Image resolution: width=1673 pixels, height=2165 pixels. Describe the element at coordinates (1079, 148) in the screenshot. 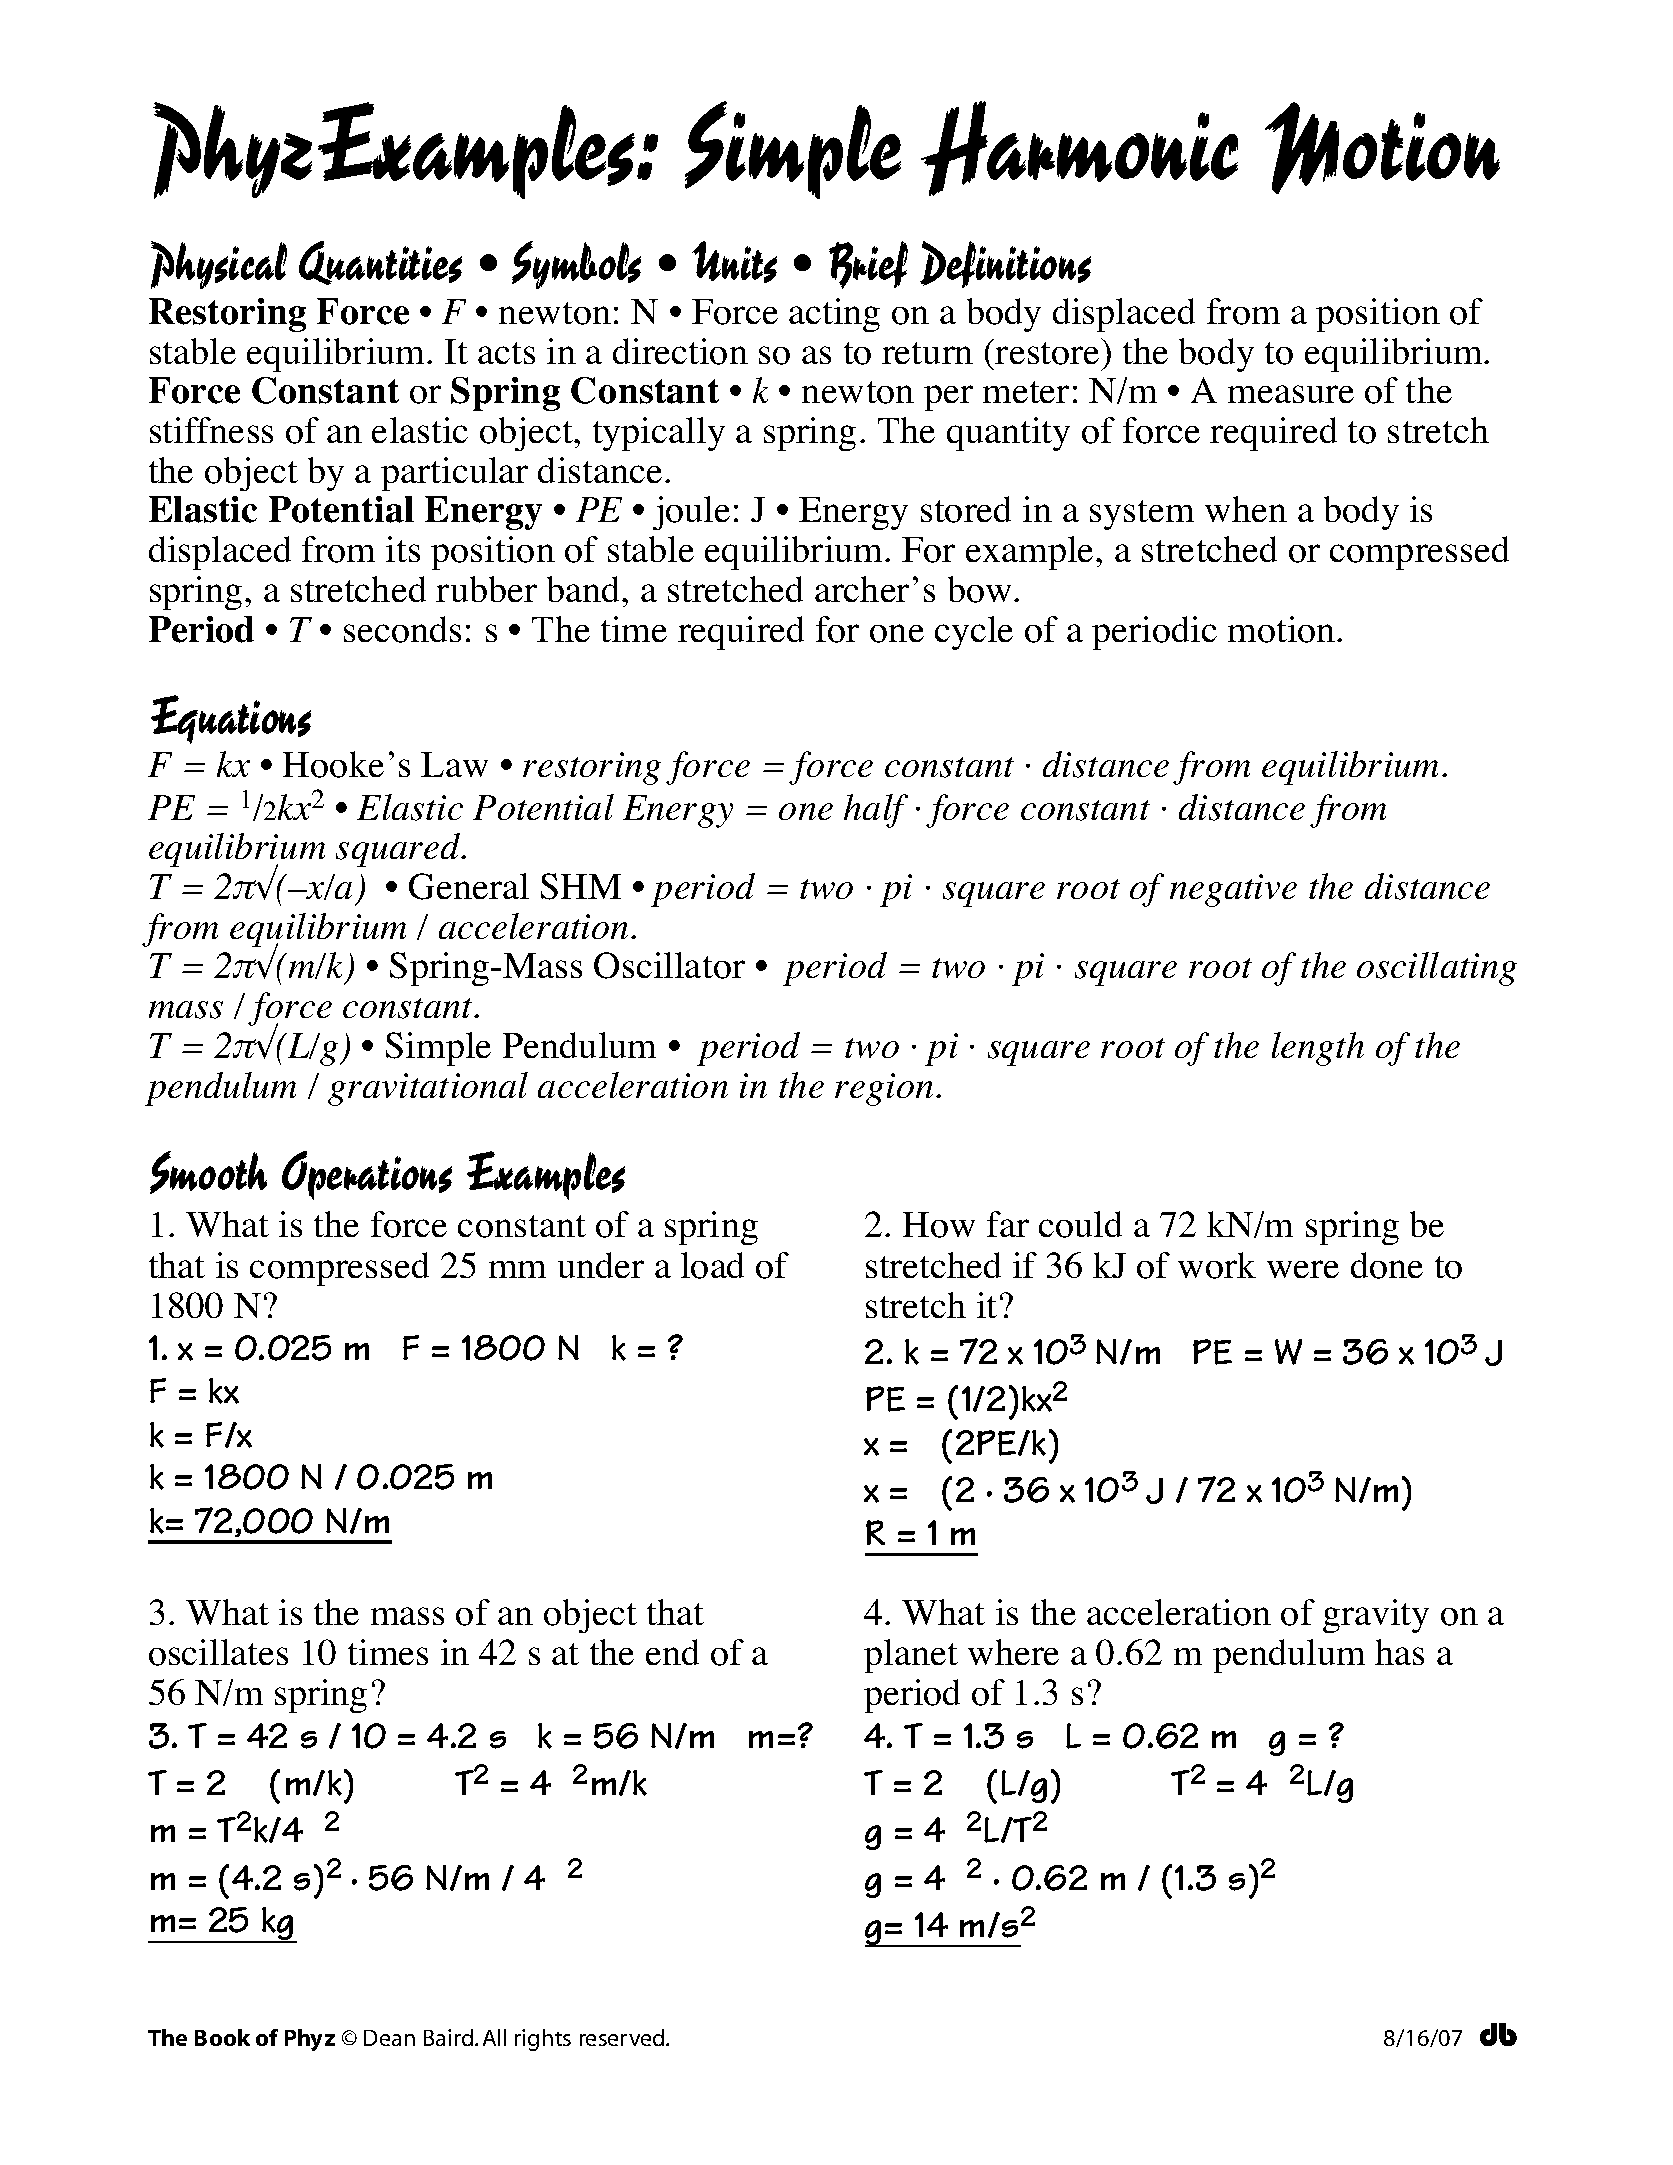

I see `Harmonic` at that location.
